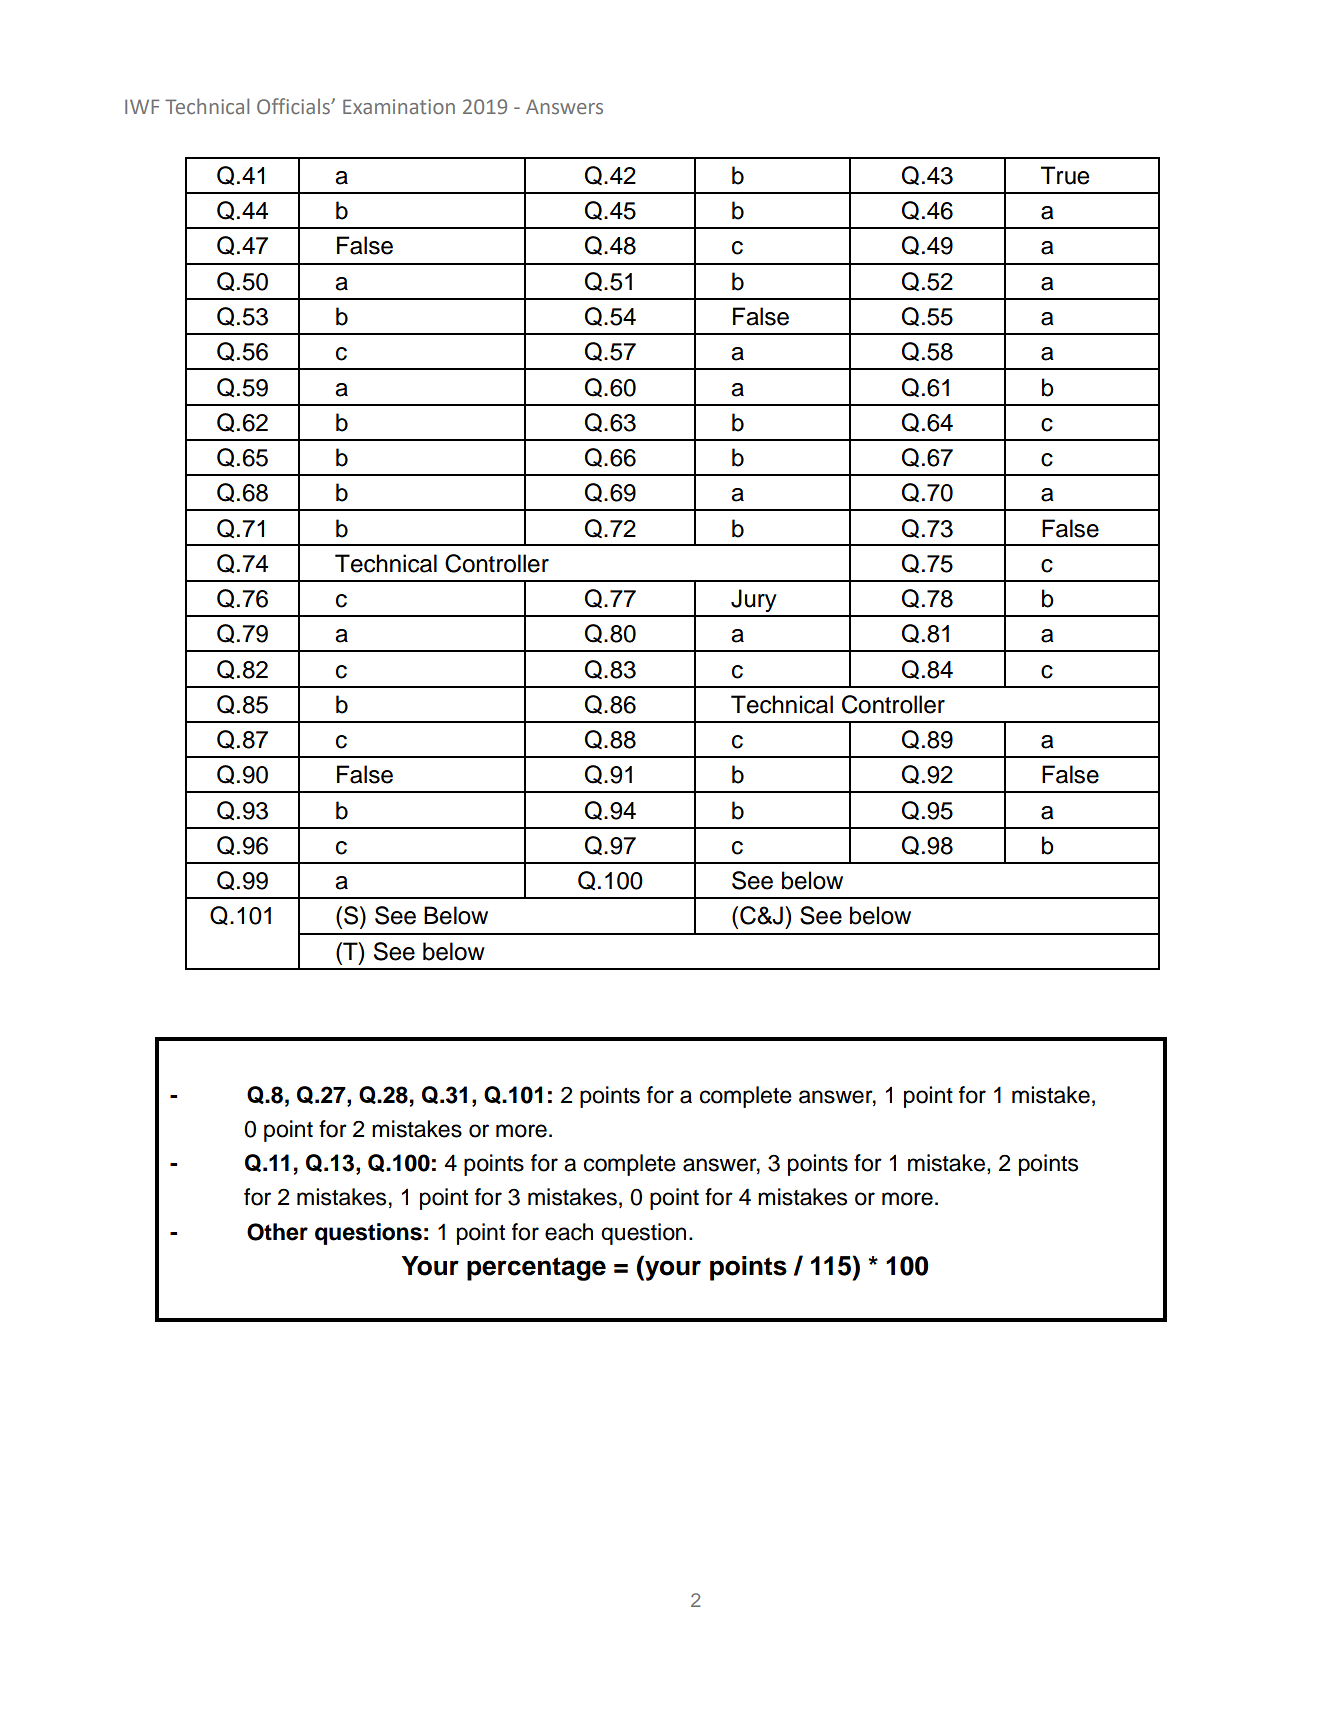  Describe the element at coordinates (569, 1232) in the screenshot. I see `each` at that location.
